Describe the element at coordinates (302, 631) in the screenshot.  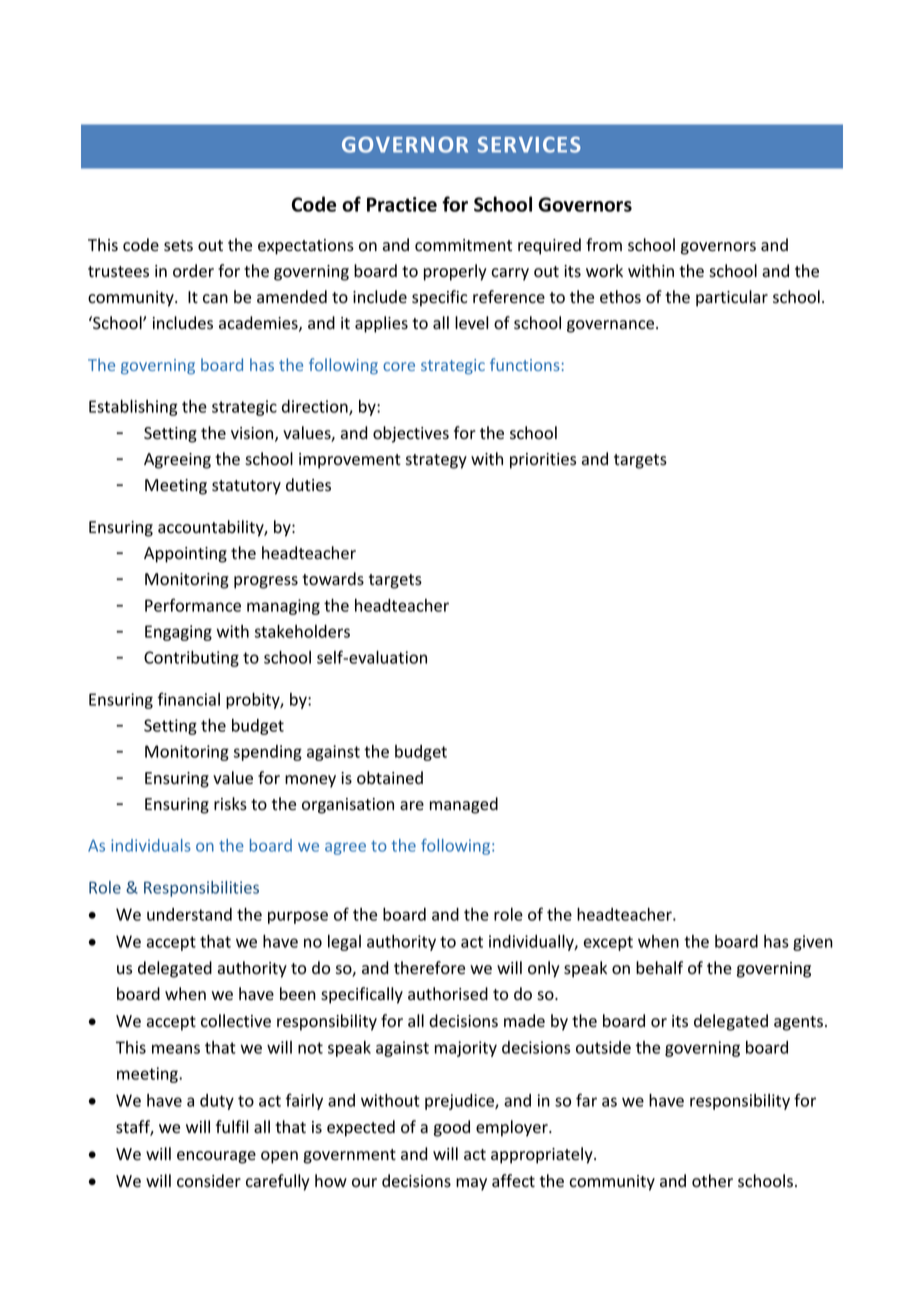
I see `stakeholders` at that location.
